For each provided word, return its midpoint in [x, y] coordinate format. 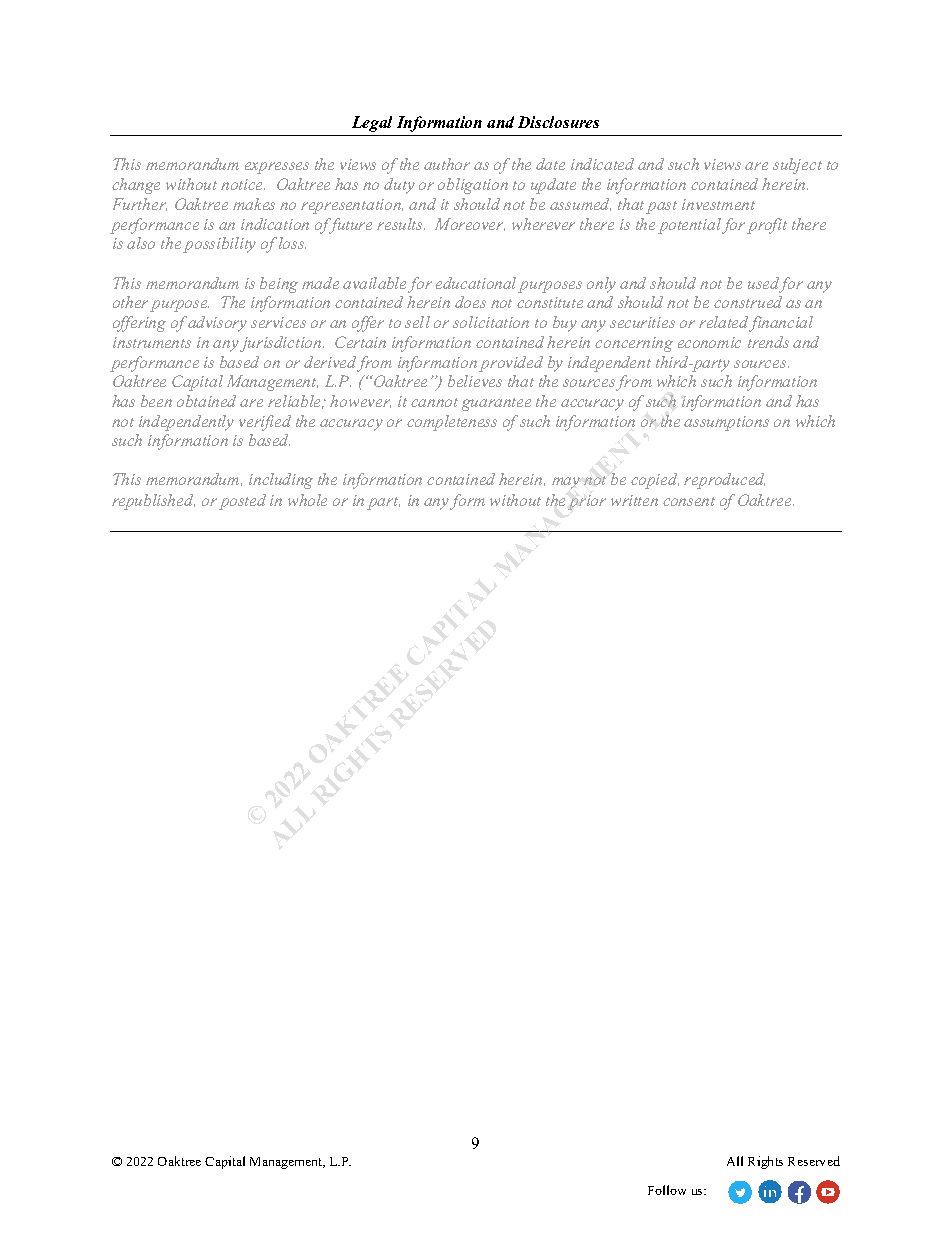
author [447, 164]
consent [689, 501]
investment [718, 204]
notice [243, 184]
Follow [667, 1190]
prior [587, 502]
